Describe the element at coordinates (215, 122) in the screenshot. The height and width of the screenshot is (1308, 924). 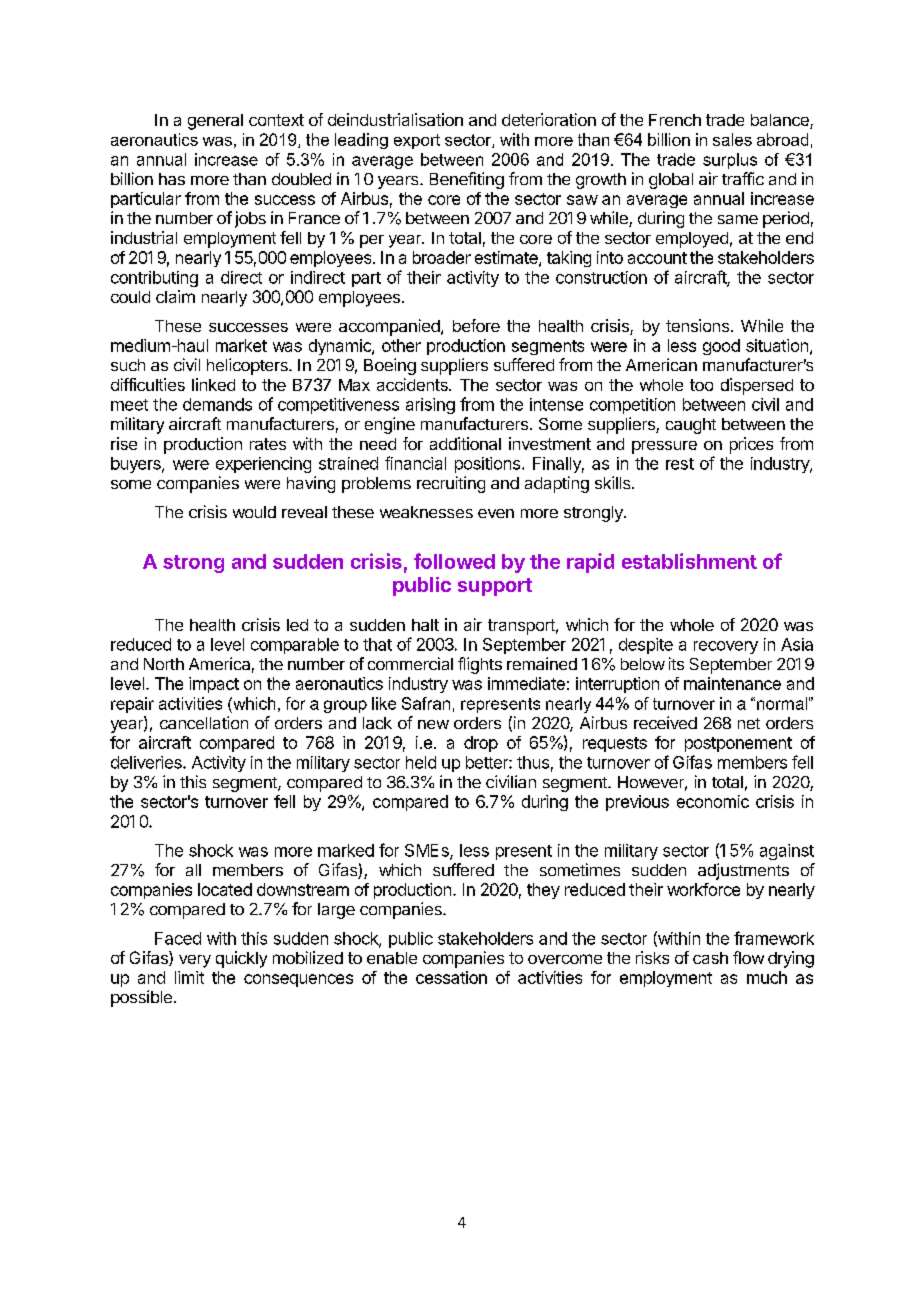
I see `general` at that location.
